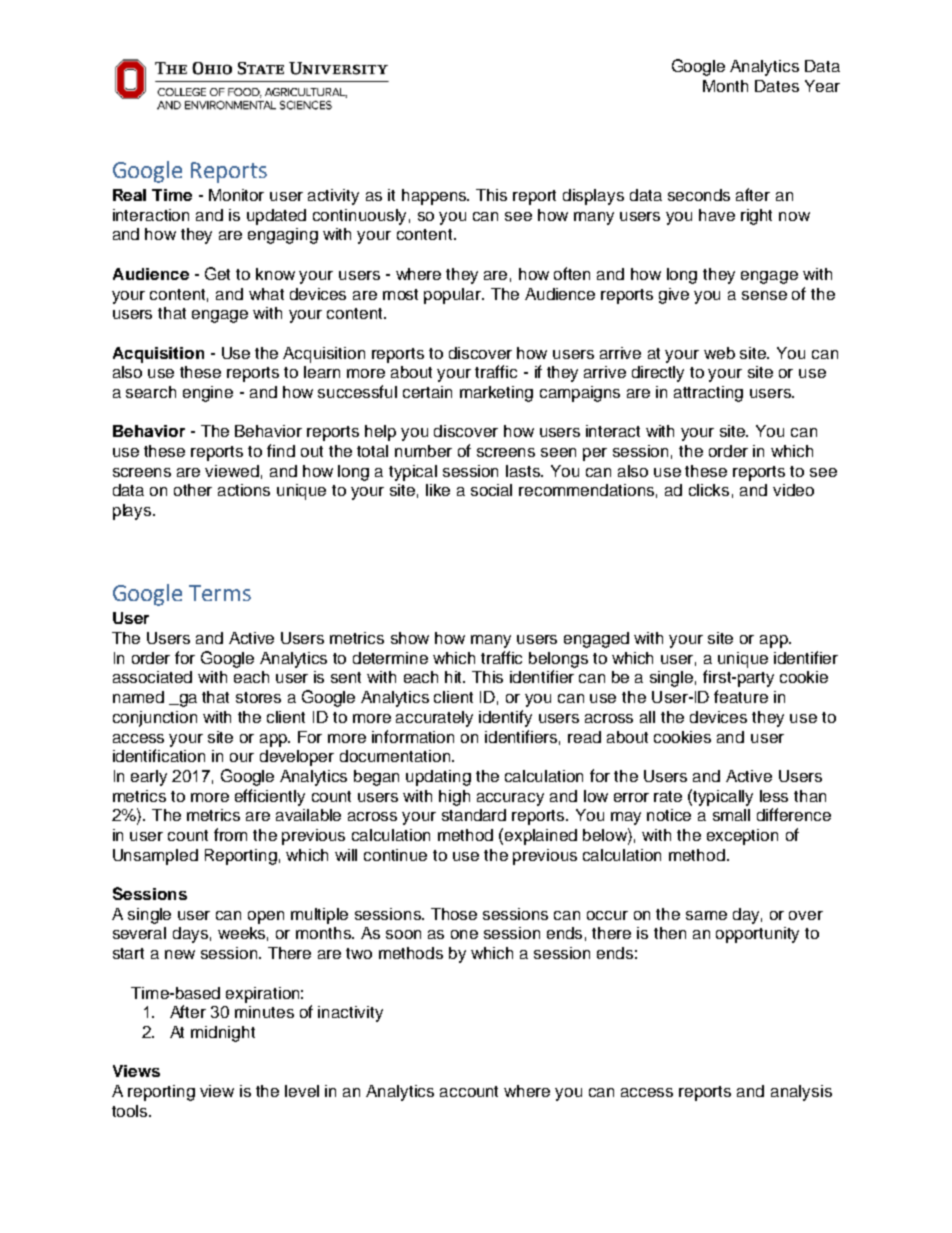  I want to click on less, so click(774, 796).
